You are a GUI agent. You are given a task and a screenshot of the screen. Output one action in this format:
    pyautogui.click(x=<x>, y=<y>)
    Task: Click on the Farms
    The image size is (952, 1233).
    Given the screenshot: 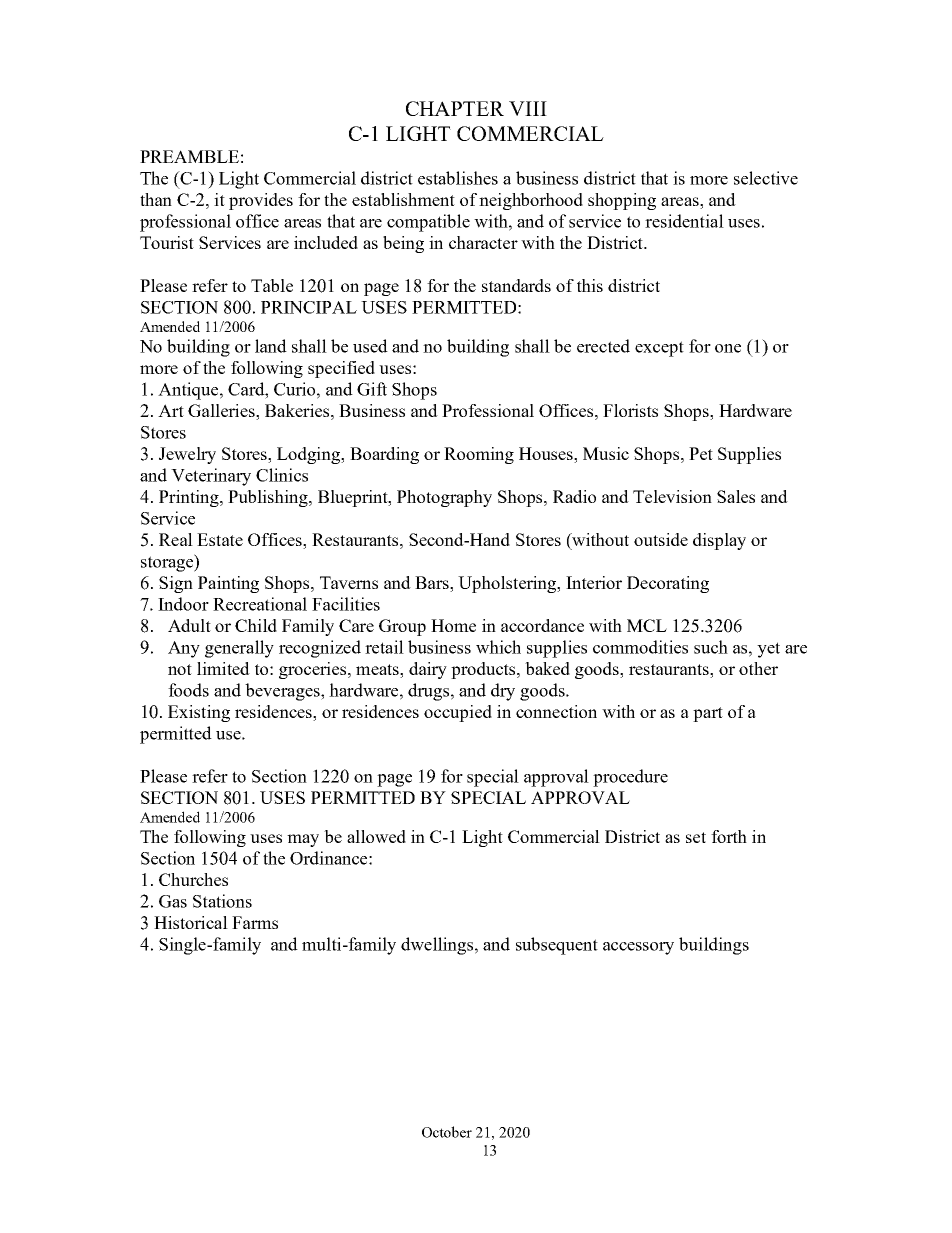 What is the action you would take?
    pyautogui.click(x=255, y=922)
